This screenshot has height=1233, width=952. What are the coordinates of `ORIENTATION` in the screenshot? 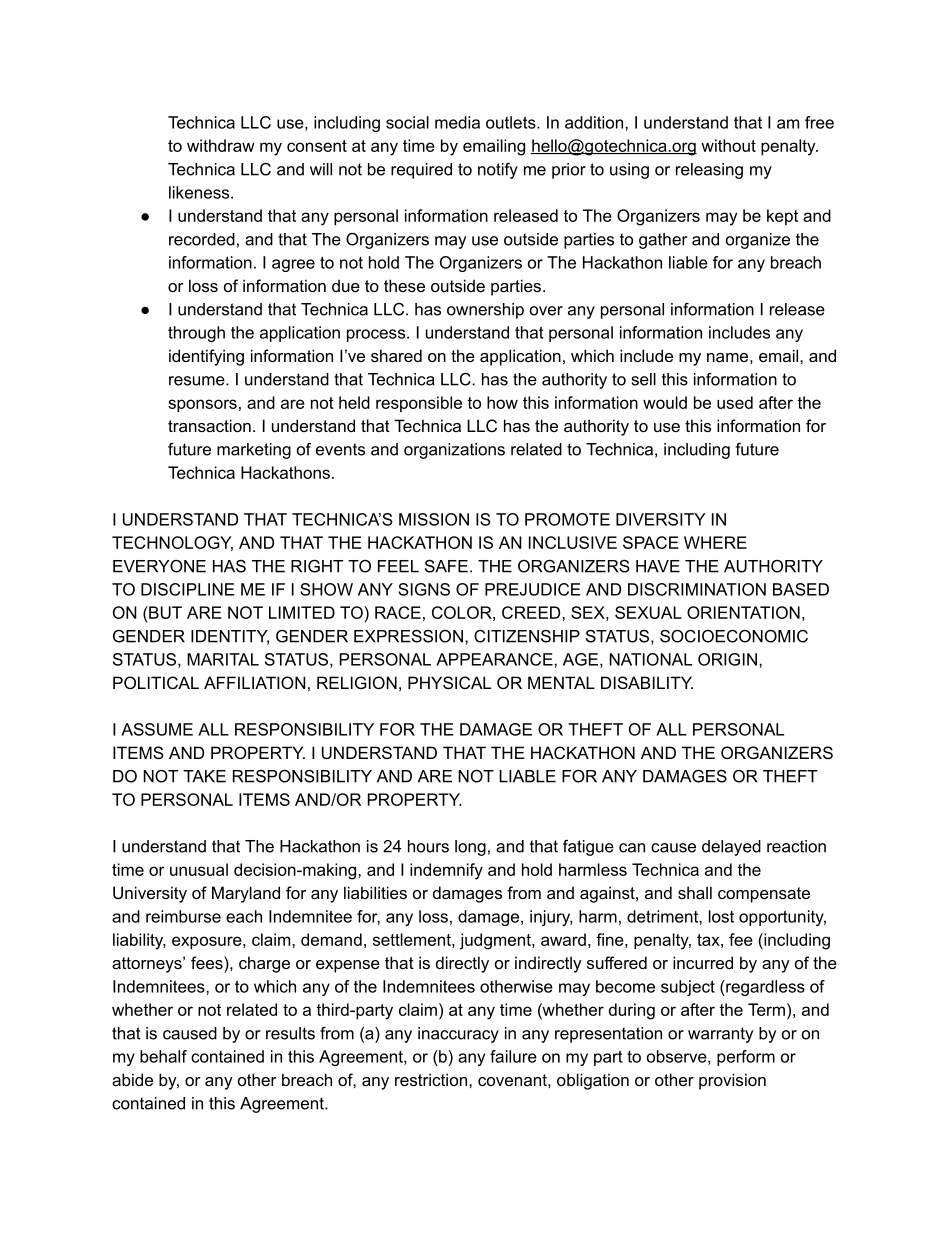 It's located at (743, 612).
